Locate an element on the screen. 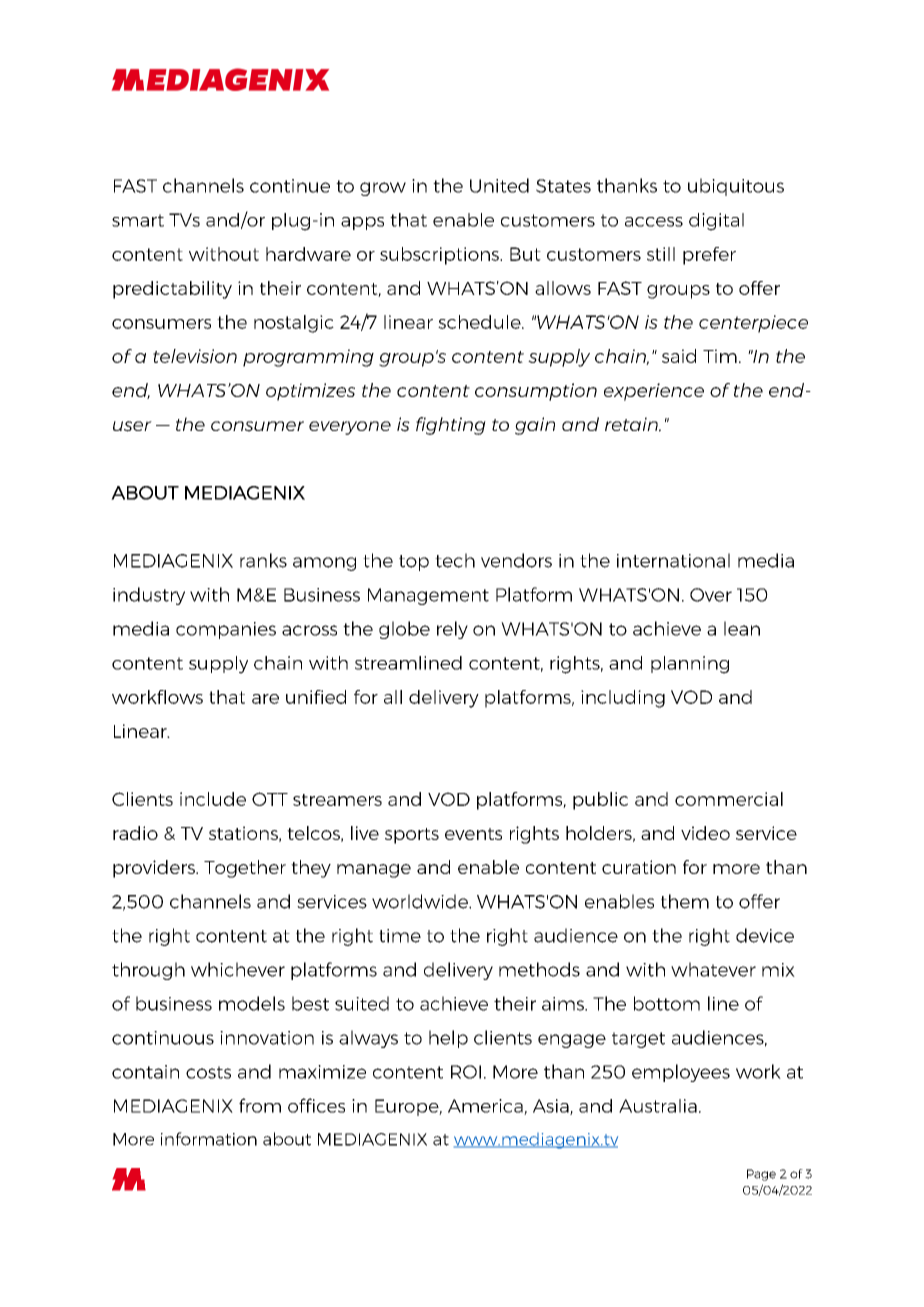 The image size is (924, 1307). information is located at coordinates (209, 1139).
